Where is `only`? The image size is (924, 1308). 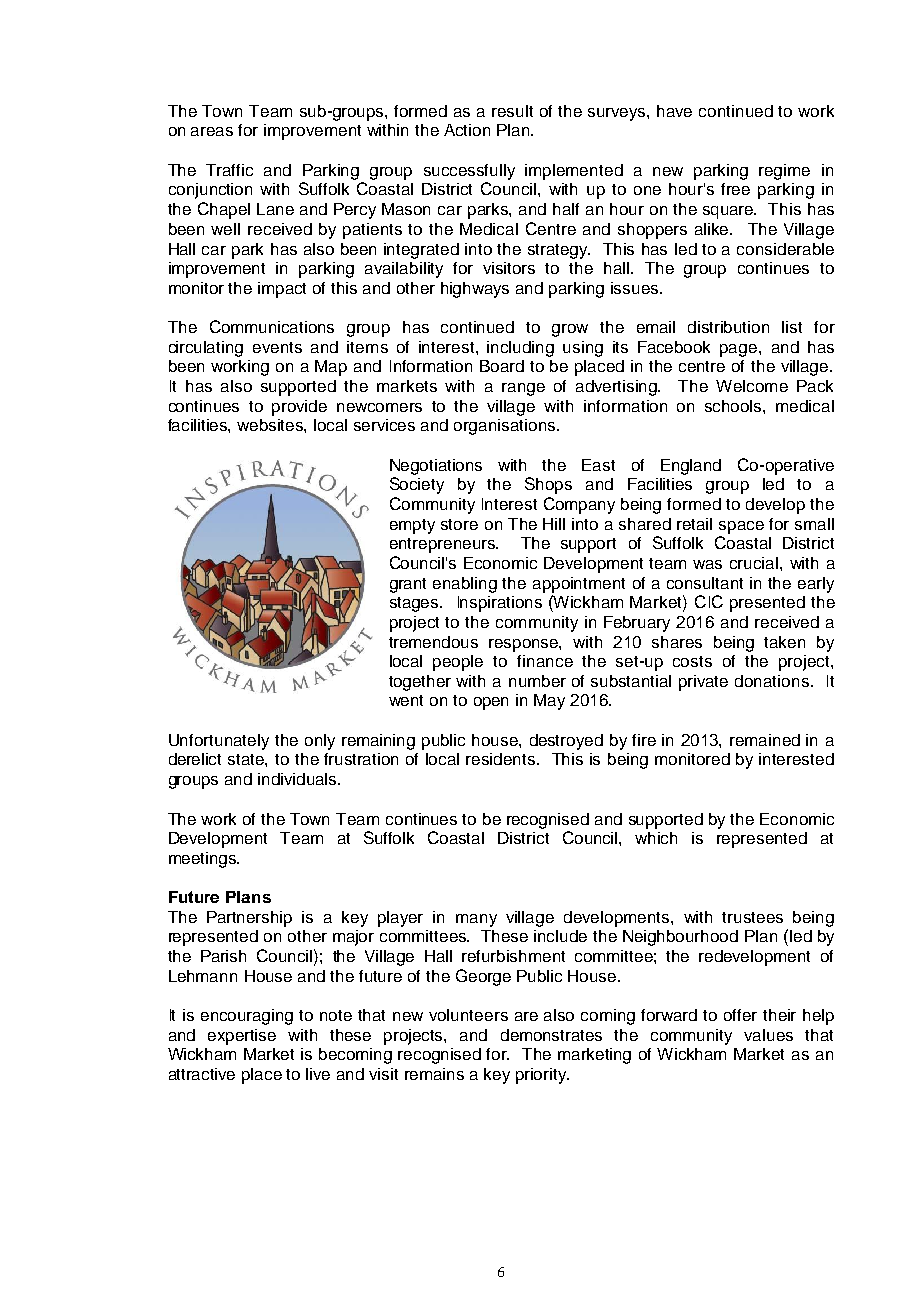 only is located at coordinates (320, 742).
